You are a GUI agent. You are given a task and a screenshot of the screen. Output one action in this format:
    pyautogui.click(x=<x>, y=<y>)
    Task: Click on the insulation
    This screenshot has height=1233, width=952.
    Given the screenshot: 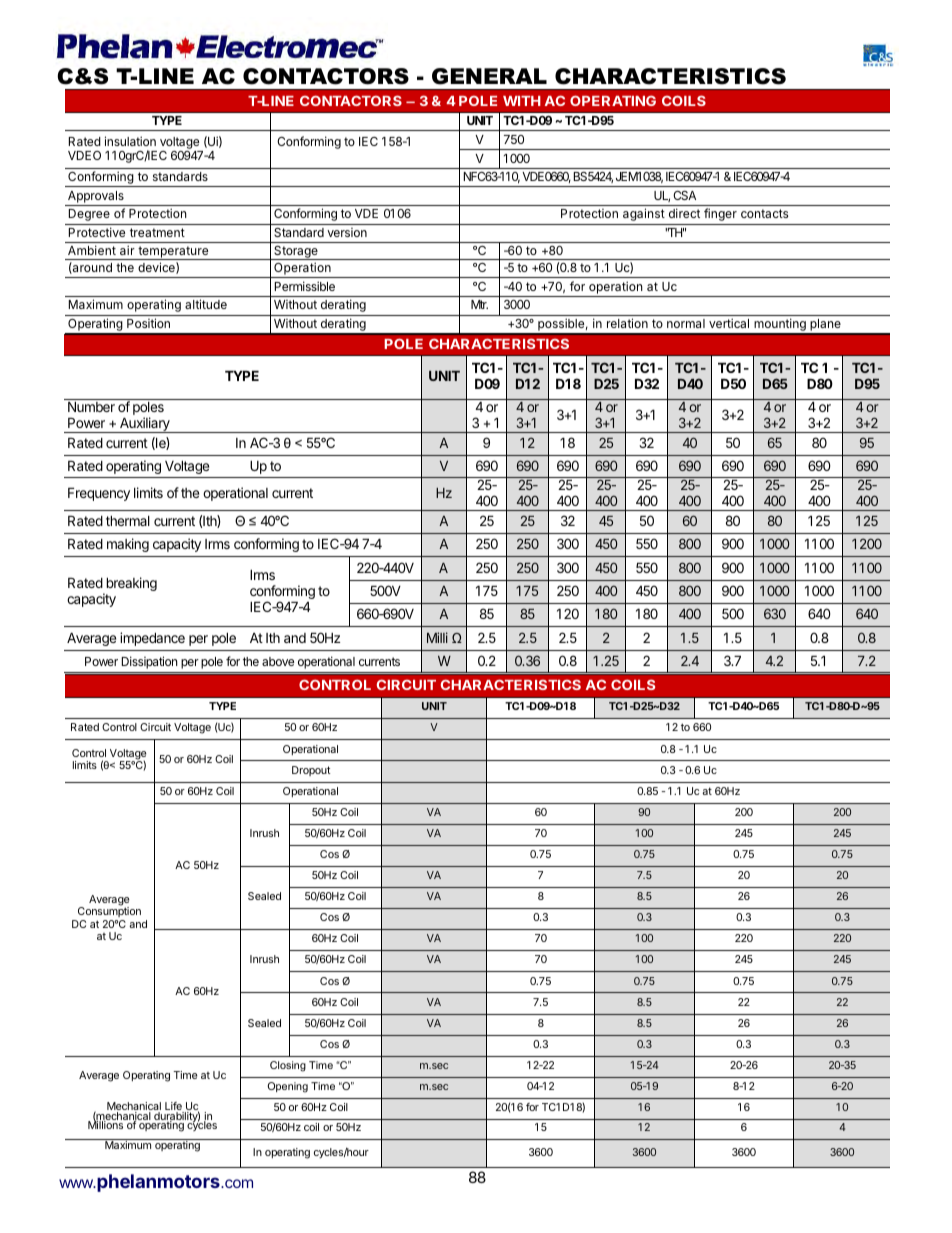 What is the action you would take?
    pyautogui.click(x=130, y=141)
